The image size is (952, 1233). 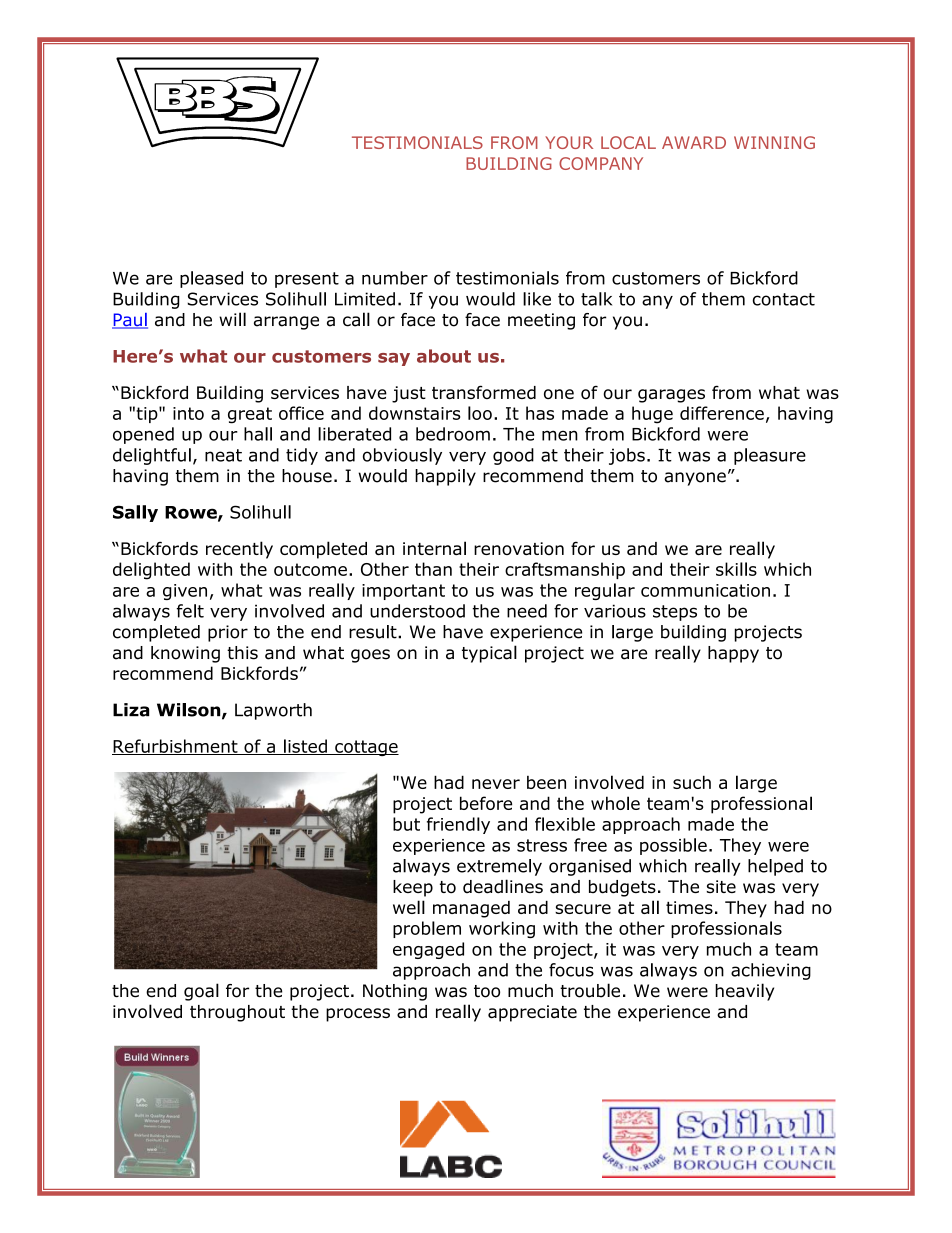 What do you see at coordinates (185, 592) in the document?
I see `given` at bounding box center [185, 592].
